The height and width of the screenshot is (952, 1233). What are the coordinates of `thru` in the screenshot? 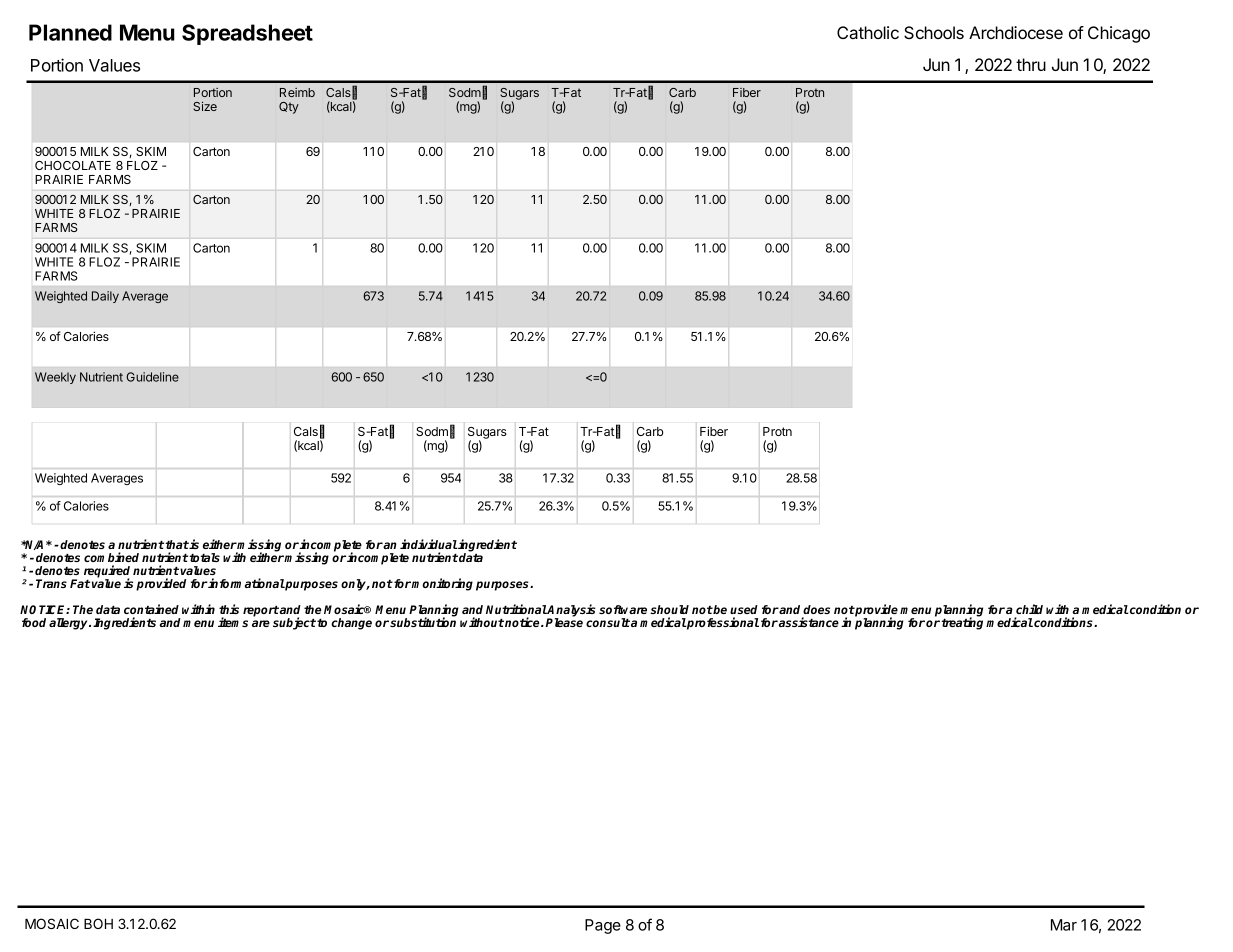 It's located at (1031, 64).
